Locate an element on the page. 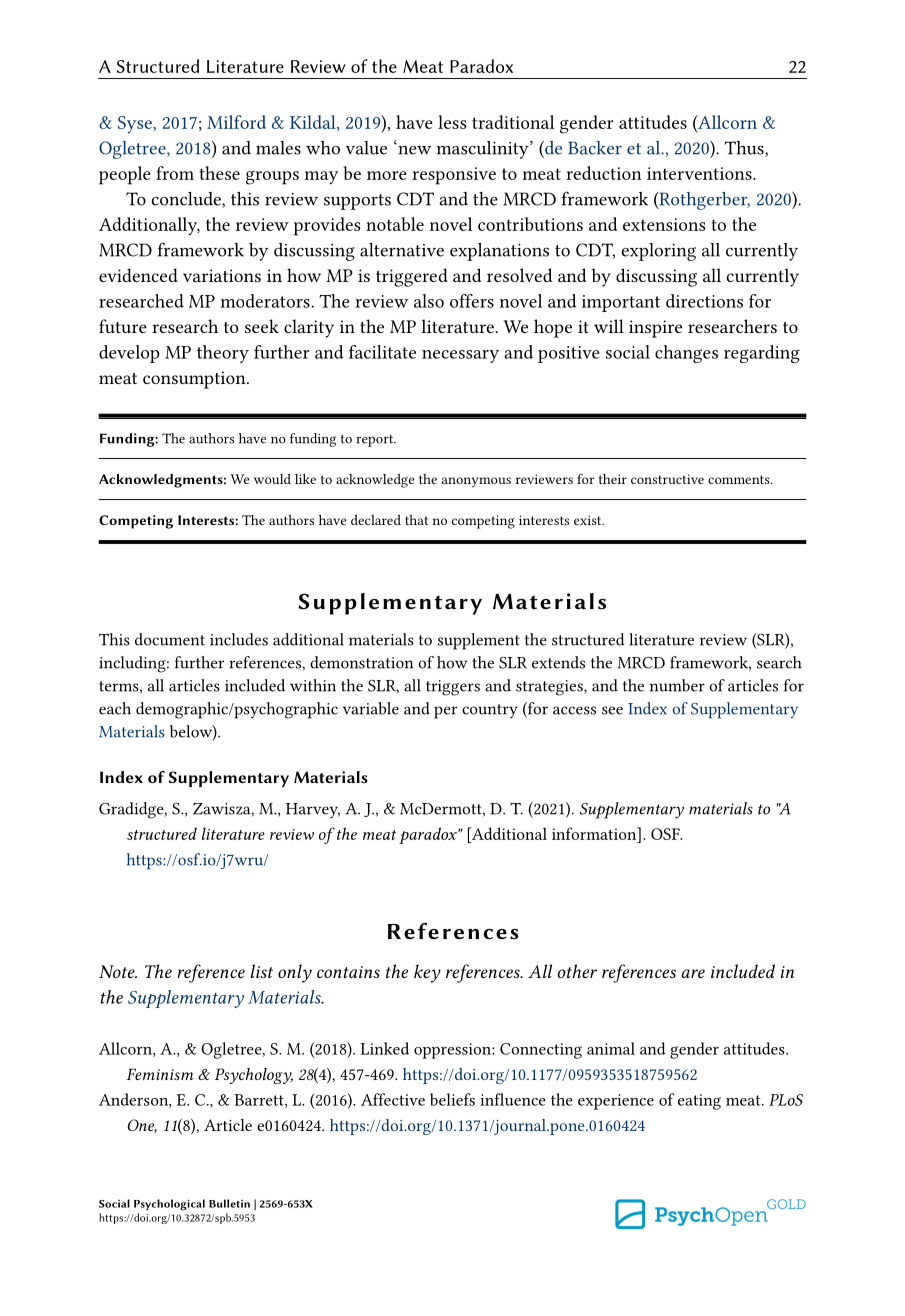  document is located at coordinates (170, 639).
